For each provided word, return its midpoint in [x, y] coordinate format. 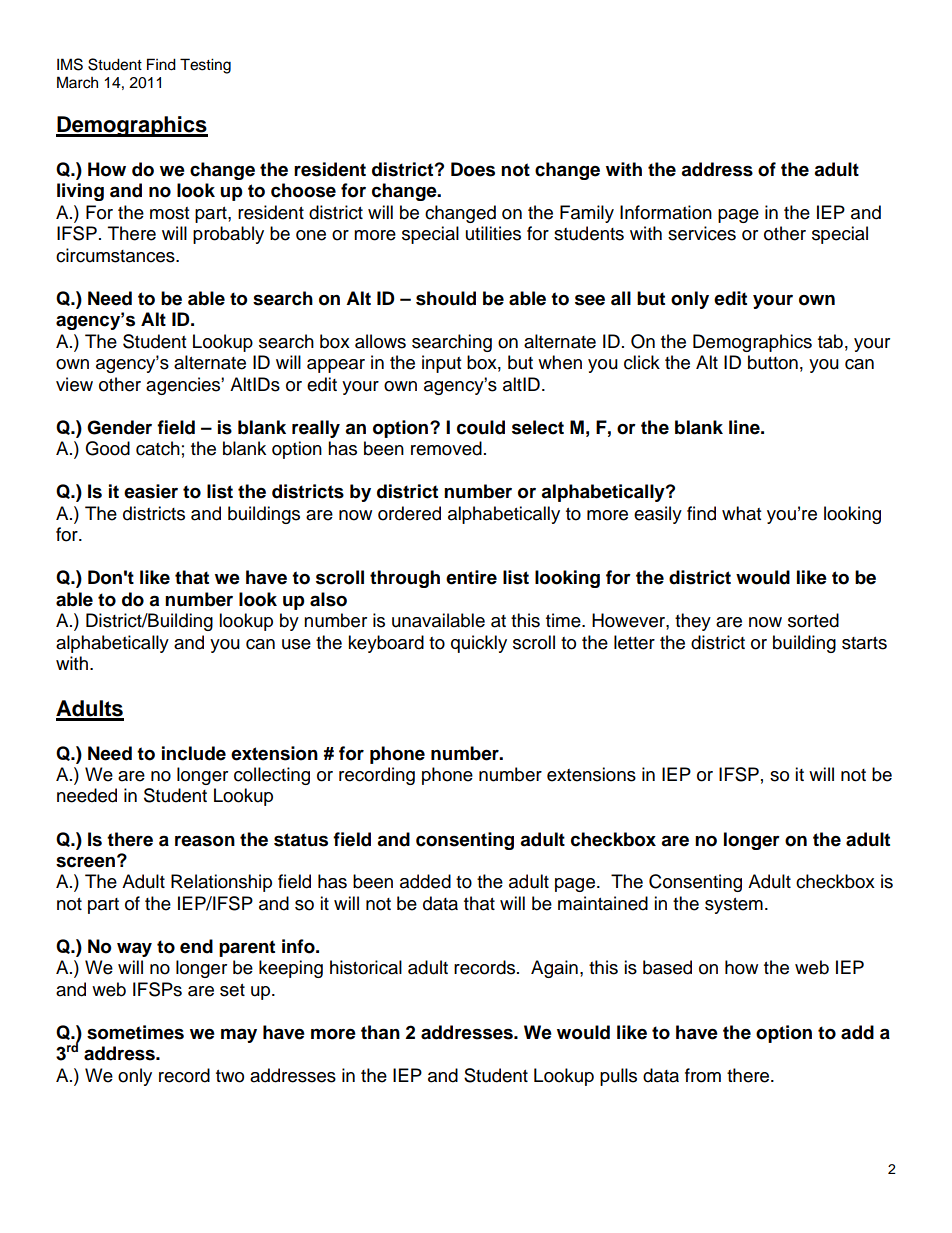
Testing [205, 66]
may [239, 1035]
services [702, 233]
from [703, 1075]
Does [473, 169]
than [380, 1032]
